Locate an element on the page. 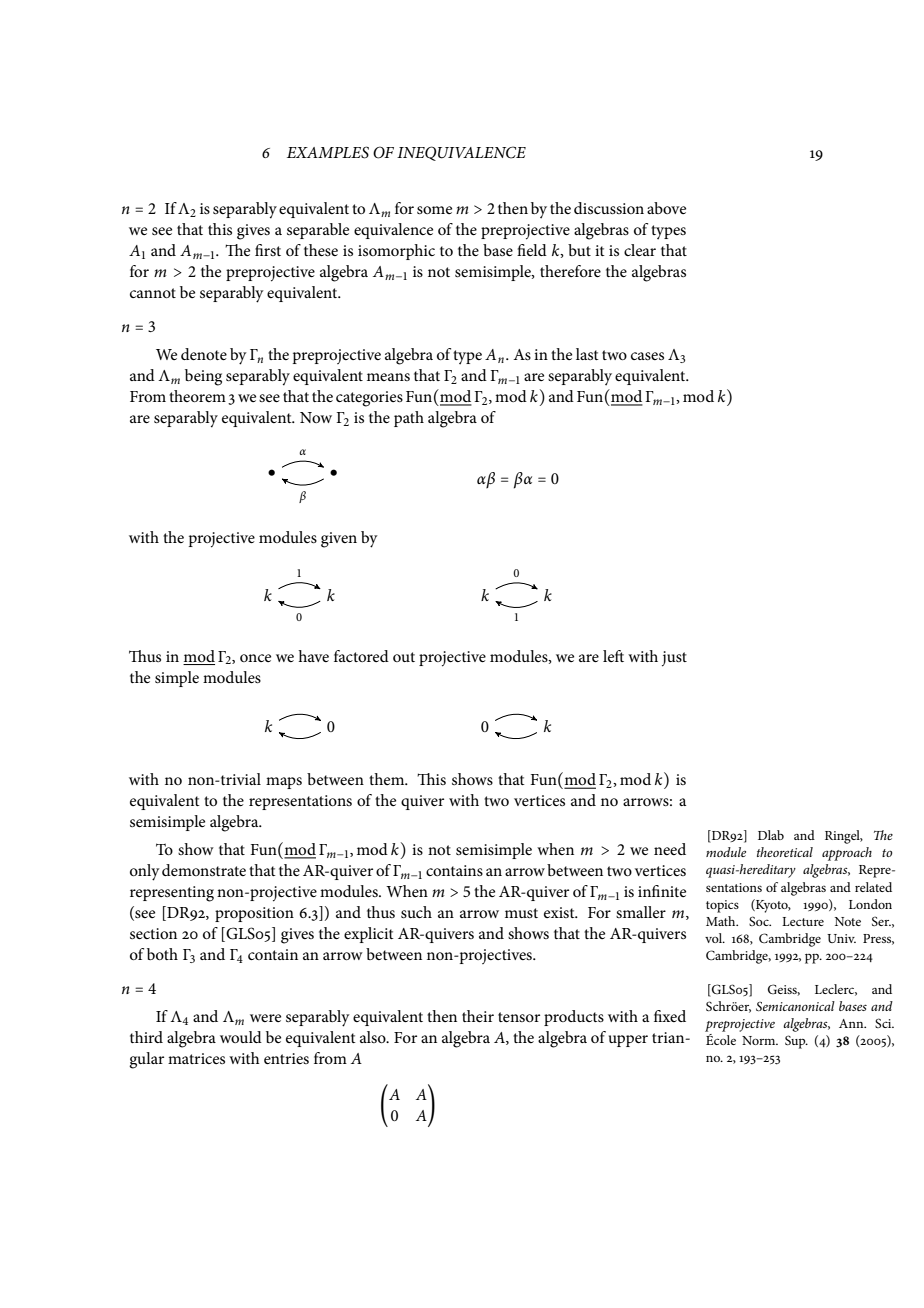 This image has height=1308, width=924. some is located at coordinates (434, 210).
